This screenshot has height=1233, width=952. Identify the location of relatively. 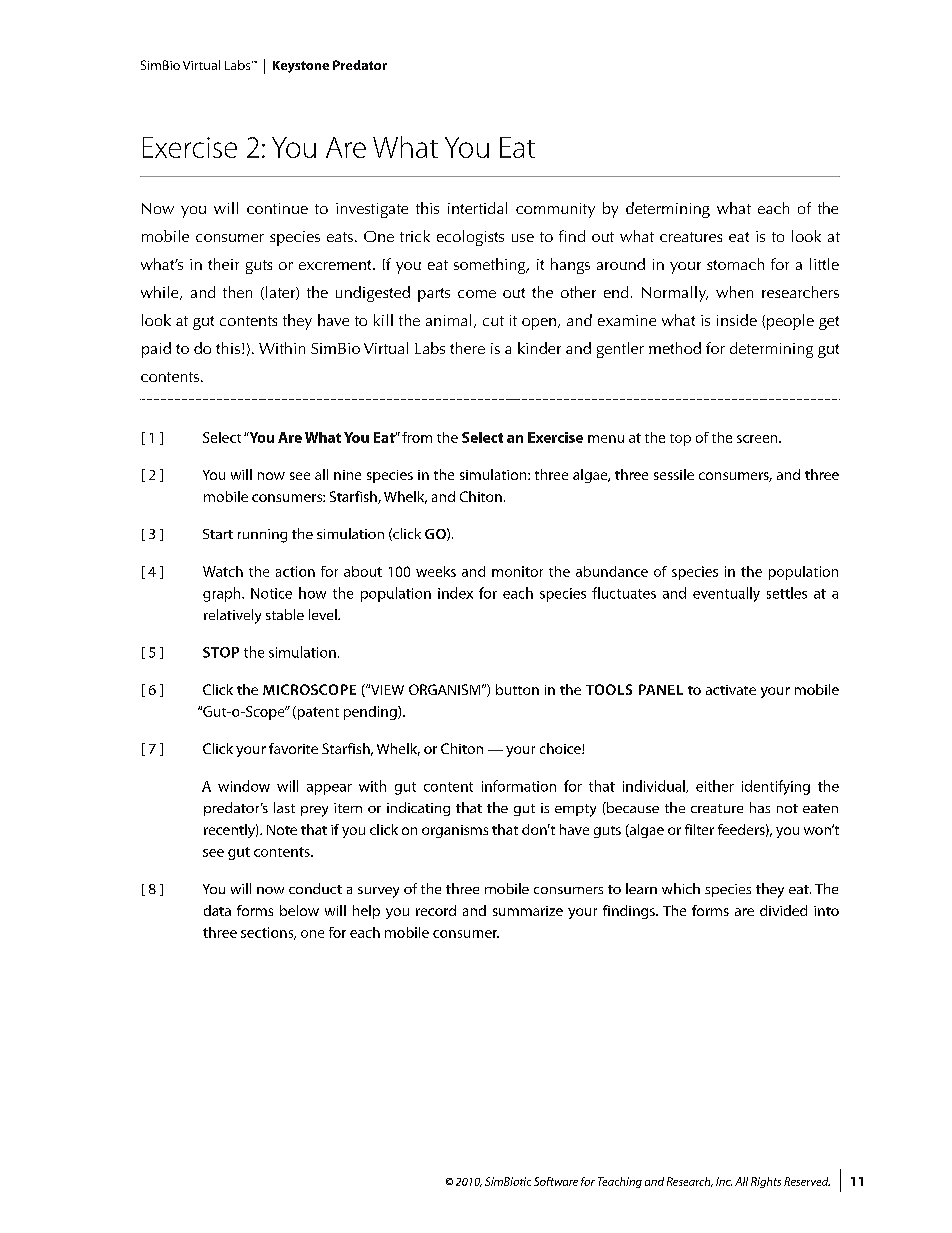
(232, 616).
